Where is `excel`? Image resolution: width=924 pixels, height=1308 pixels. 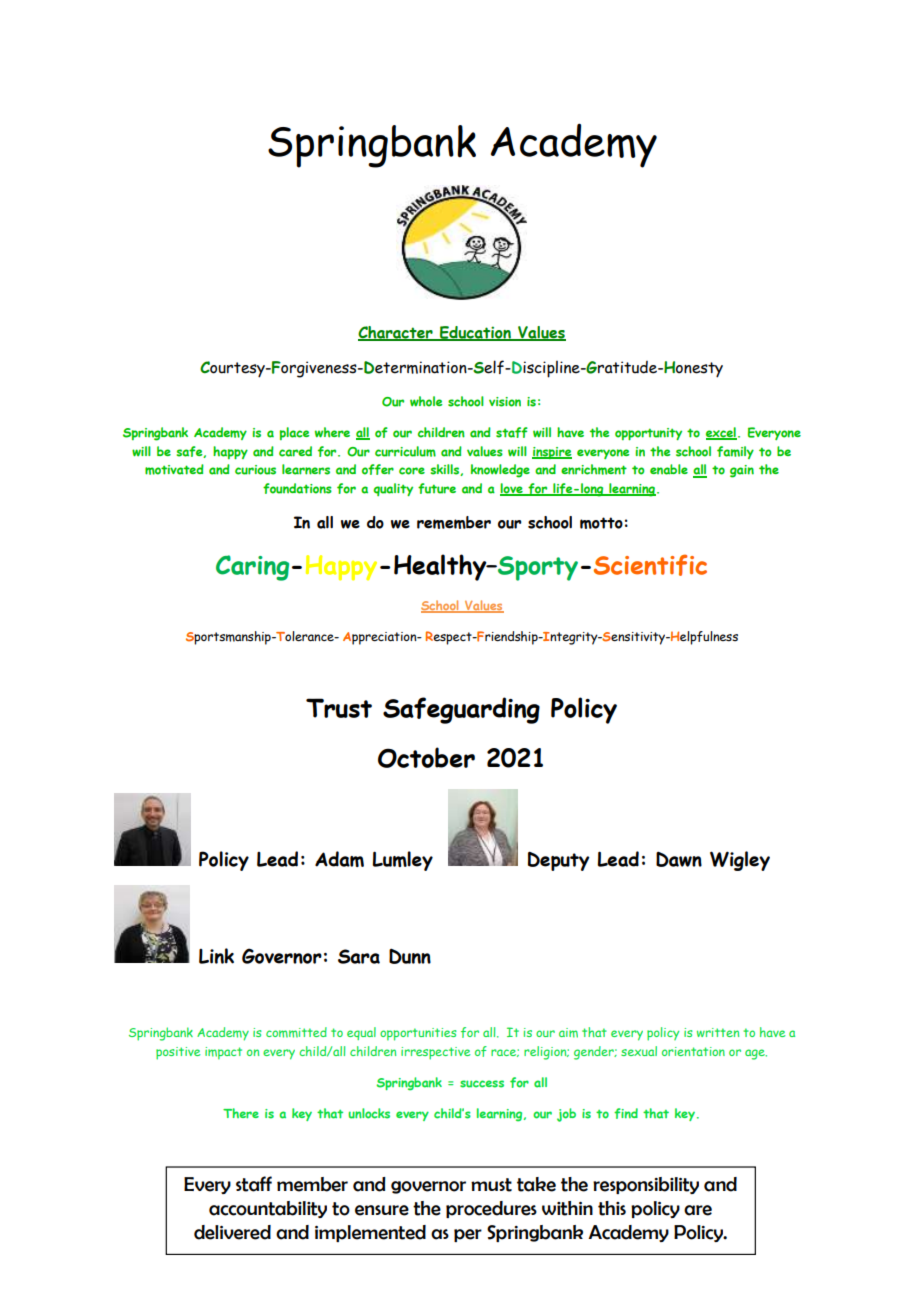
excel is located at coordinates (721, 433).
